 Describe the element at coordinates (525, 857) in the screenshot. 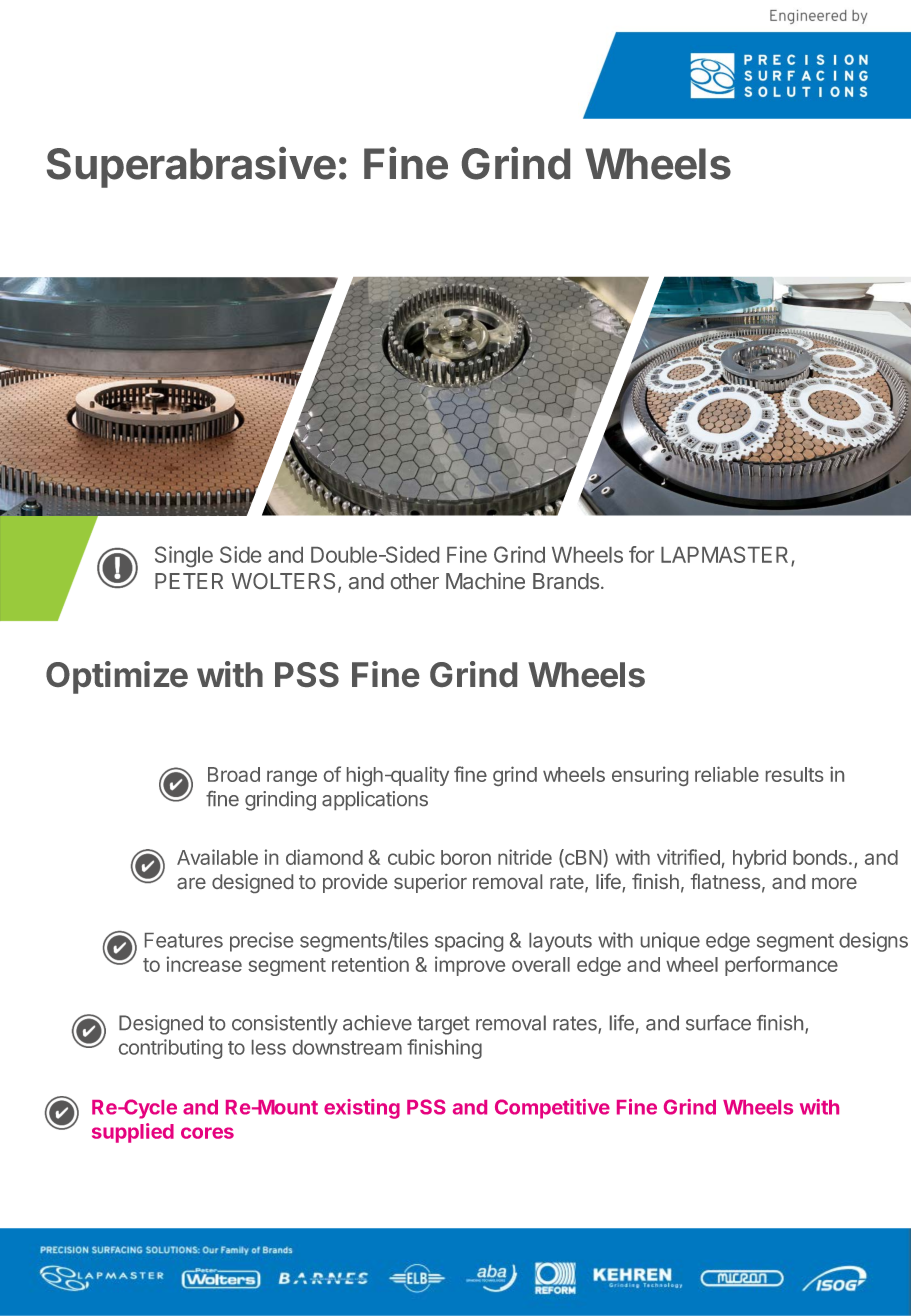

I see `nitride` at that location.
